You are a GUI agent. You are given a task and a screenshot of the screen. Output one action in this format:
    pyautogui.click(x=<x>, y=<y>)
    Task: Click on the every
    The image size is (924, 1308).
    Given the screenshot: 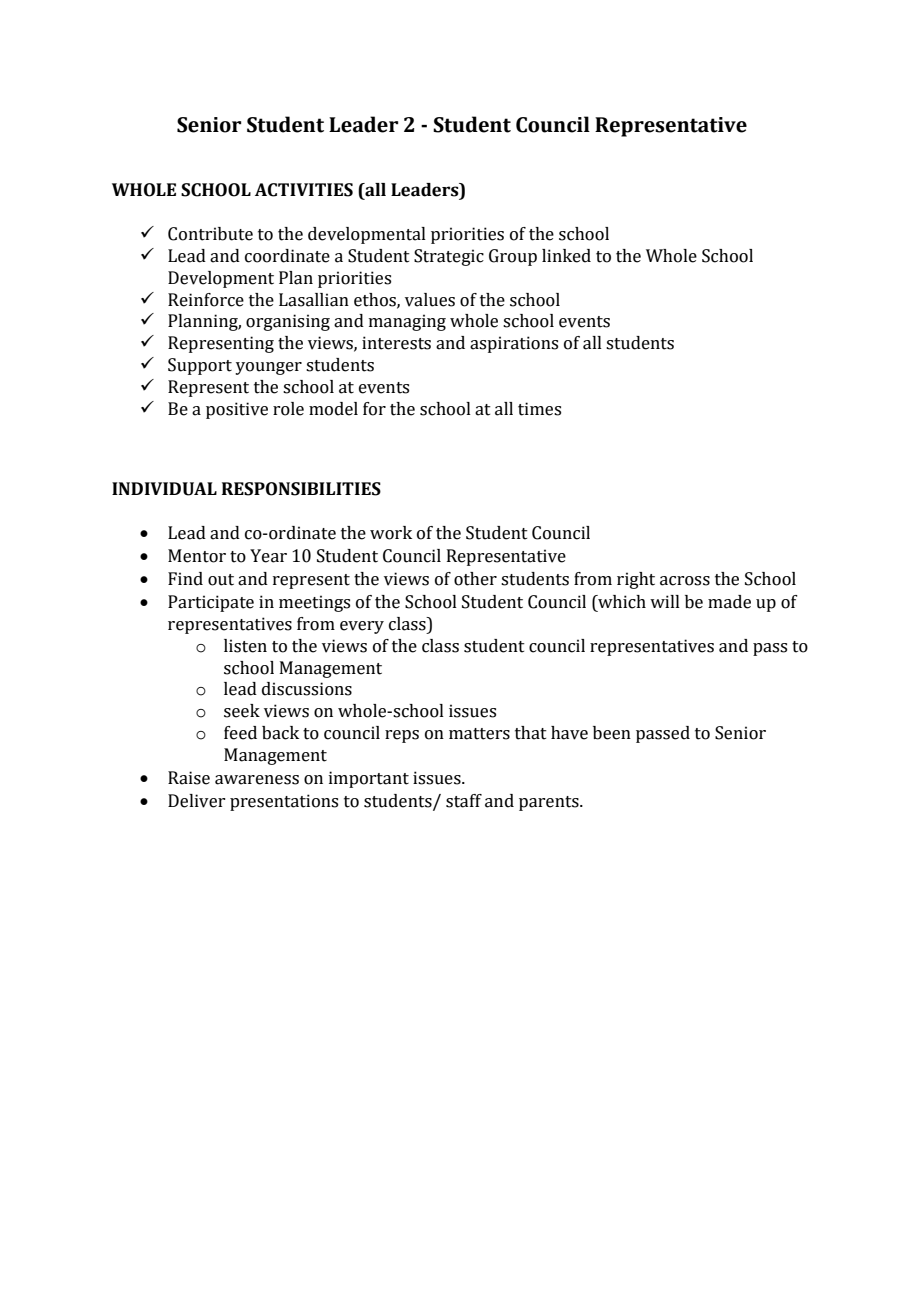 What is the action you would take?
    pyautogui.click(x=362, y=627)
